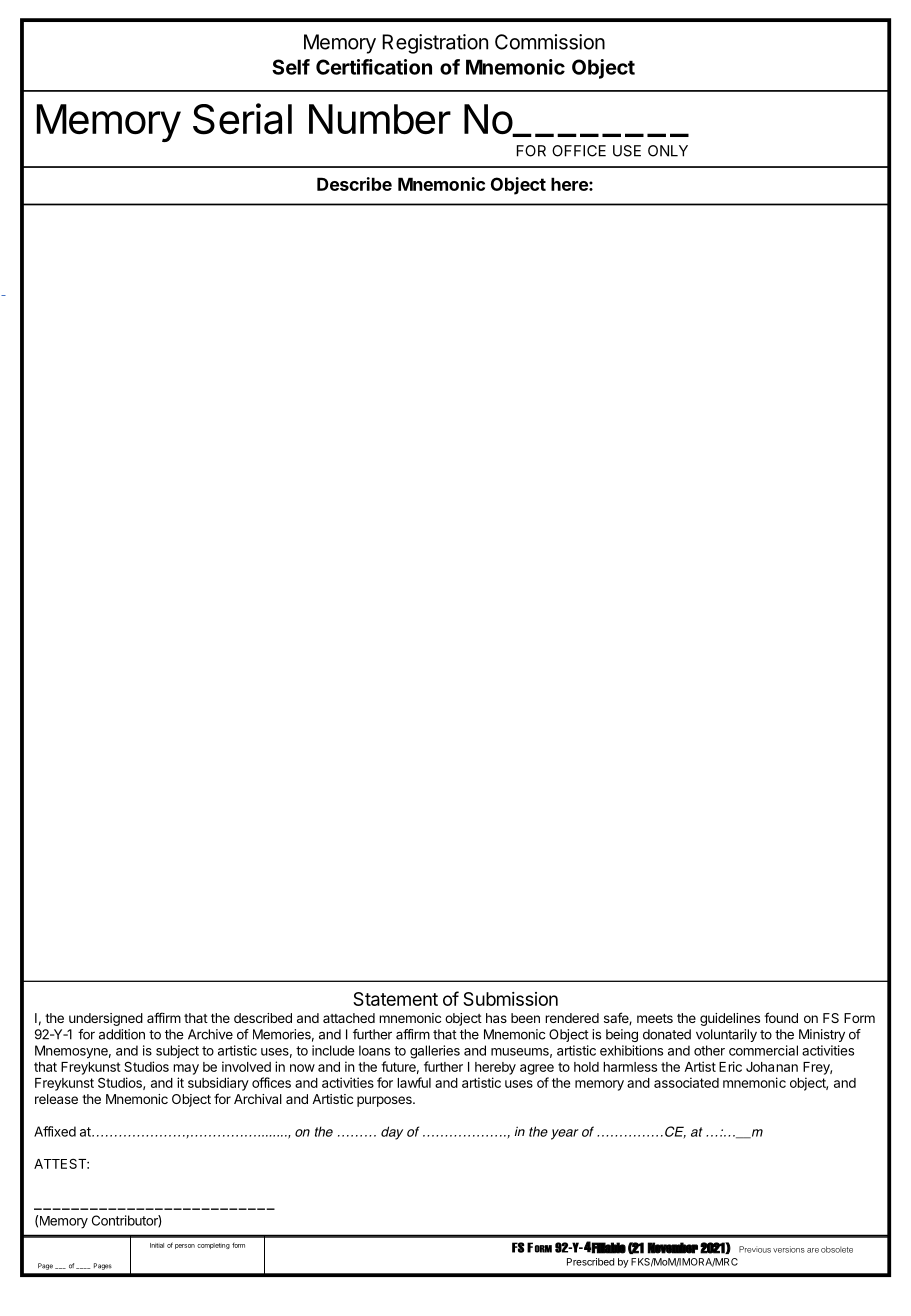 The height and width of the page is (1316, 911). What do you see at coordinates (668, 151) in the page?
I see `ONLY` at bounding box center [668, 151].
